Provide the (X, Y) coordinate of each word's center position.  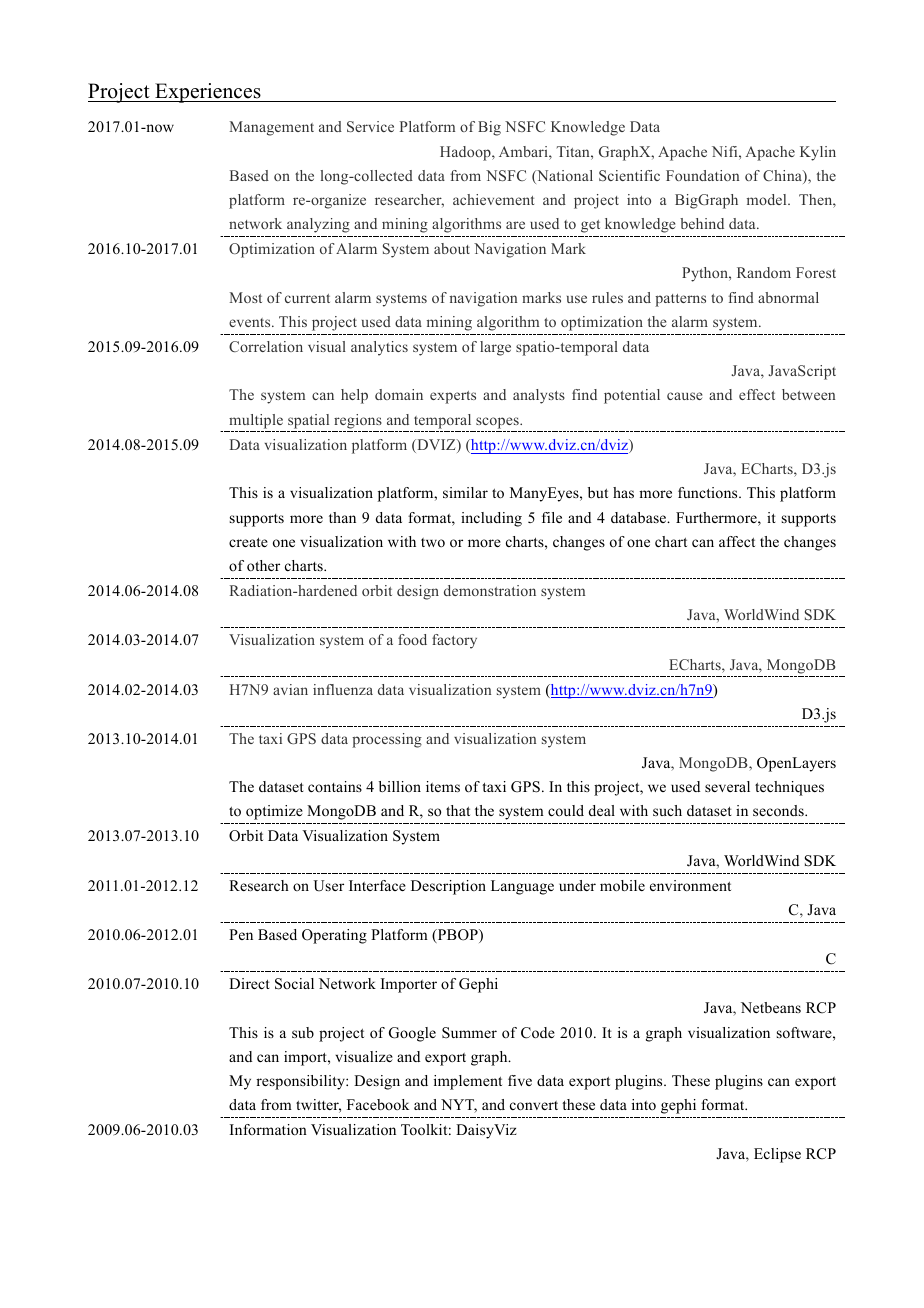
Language (522, 887)
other (263, 565)
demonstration (490, 590)
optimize (274, 812)
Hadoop (466, 153)
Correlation (266, 346)
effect (757, 394)
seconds (779, 810)
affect (737, 541)
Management (272, 128)
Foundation (702, 175)
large (495, 348)
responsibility (301, 1082)
